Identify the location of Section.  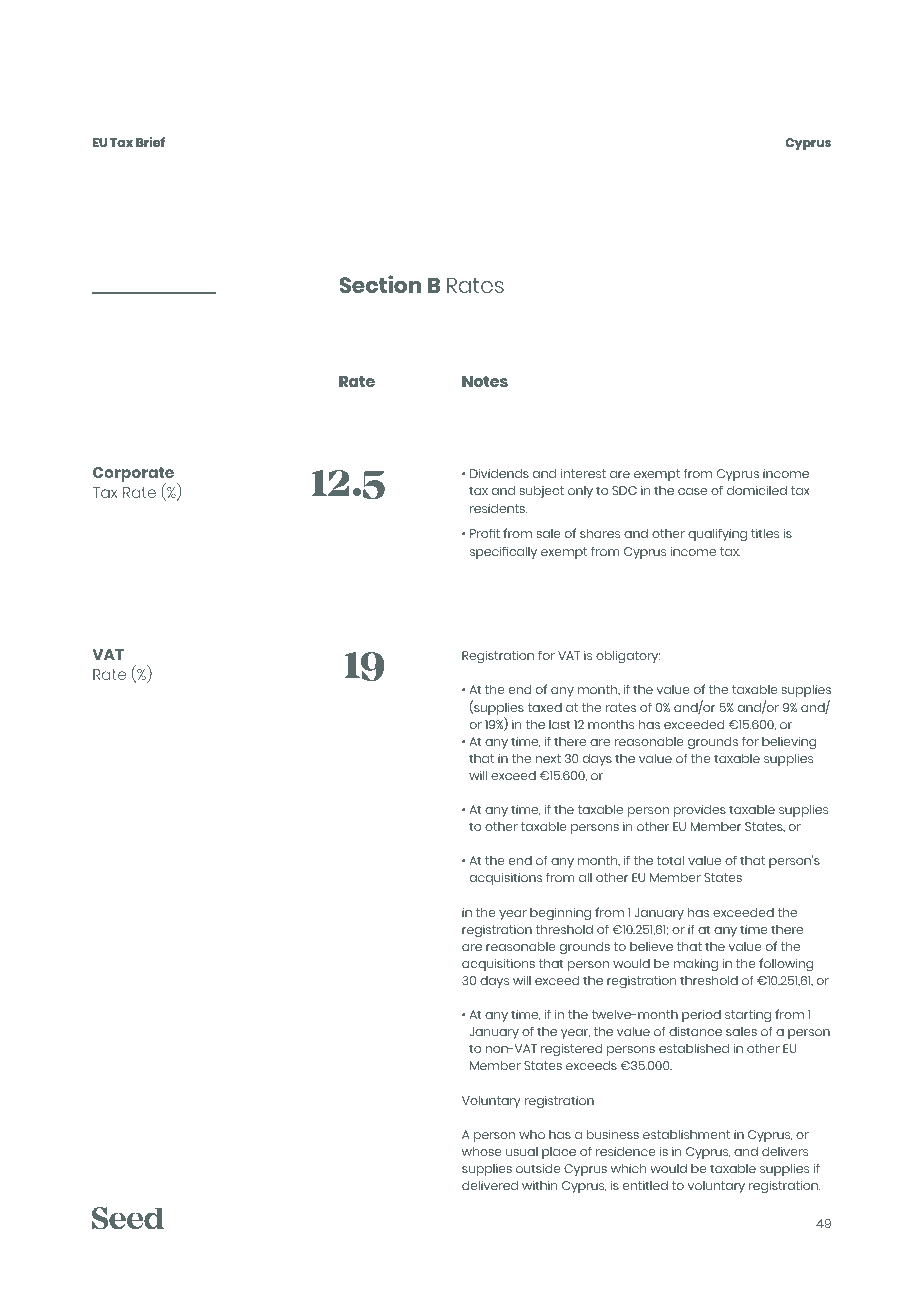
(380, 284).
